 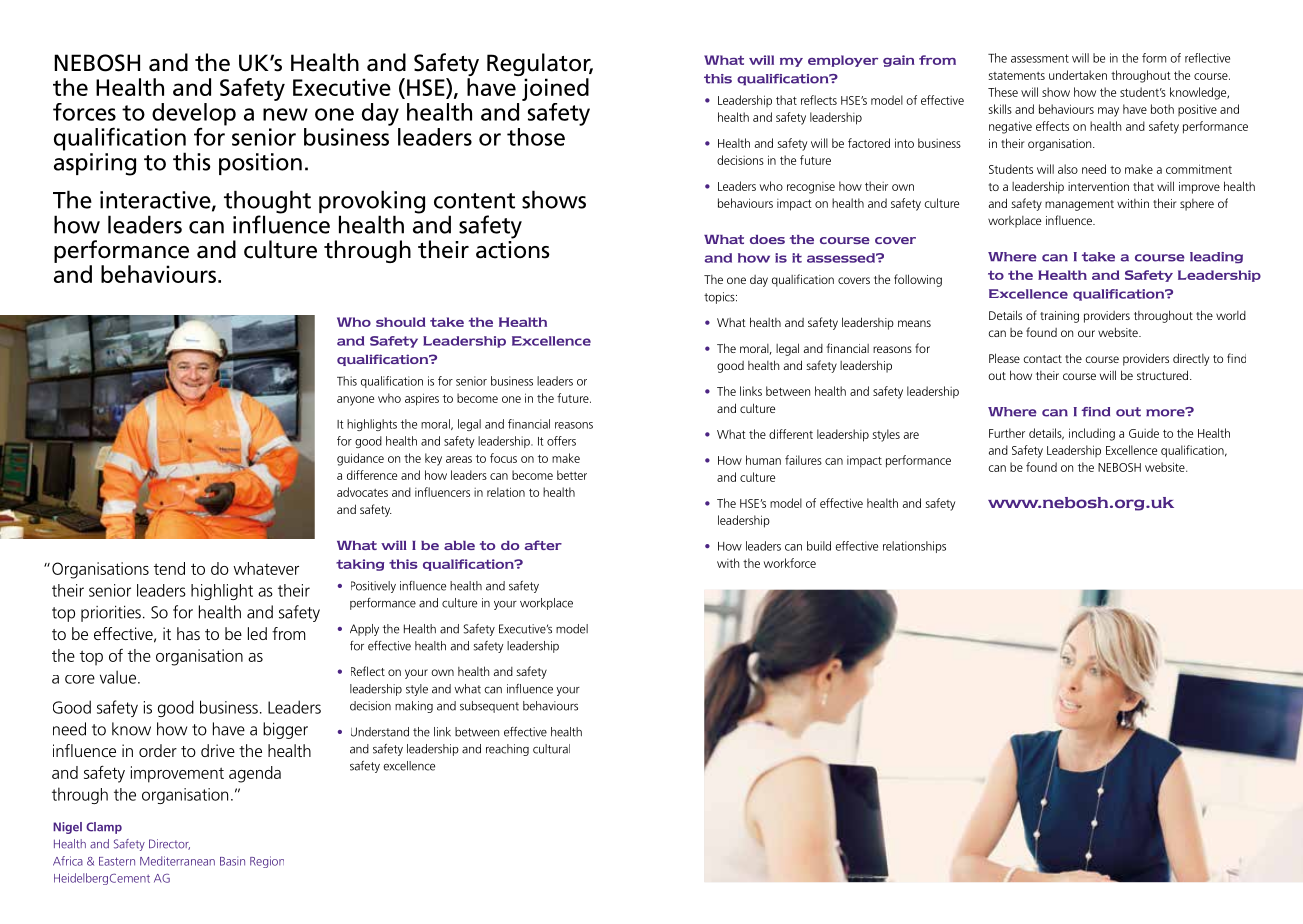 What do you see at coordinates (551, 749) in the page?
I see `cultural` at bounding box center [551, 749].
